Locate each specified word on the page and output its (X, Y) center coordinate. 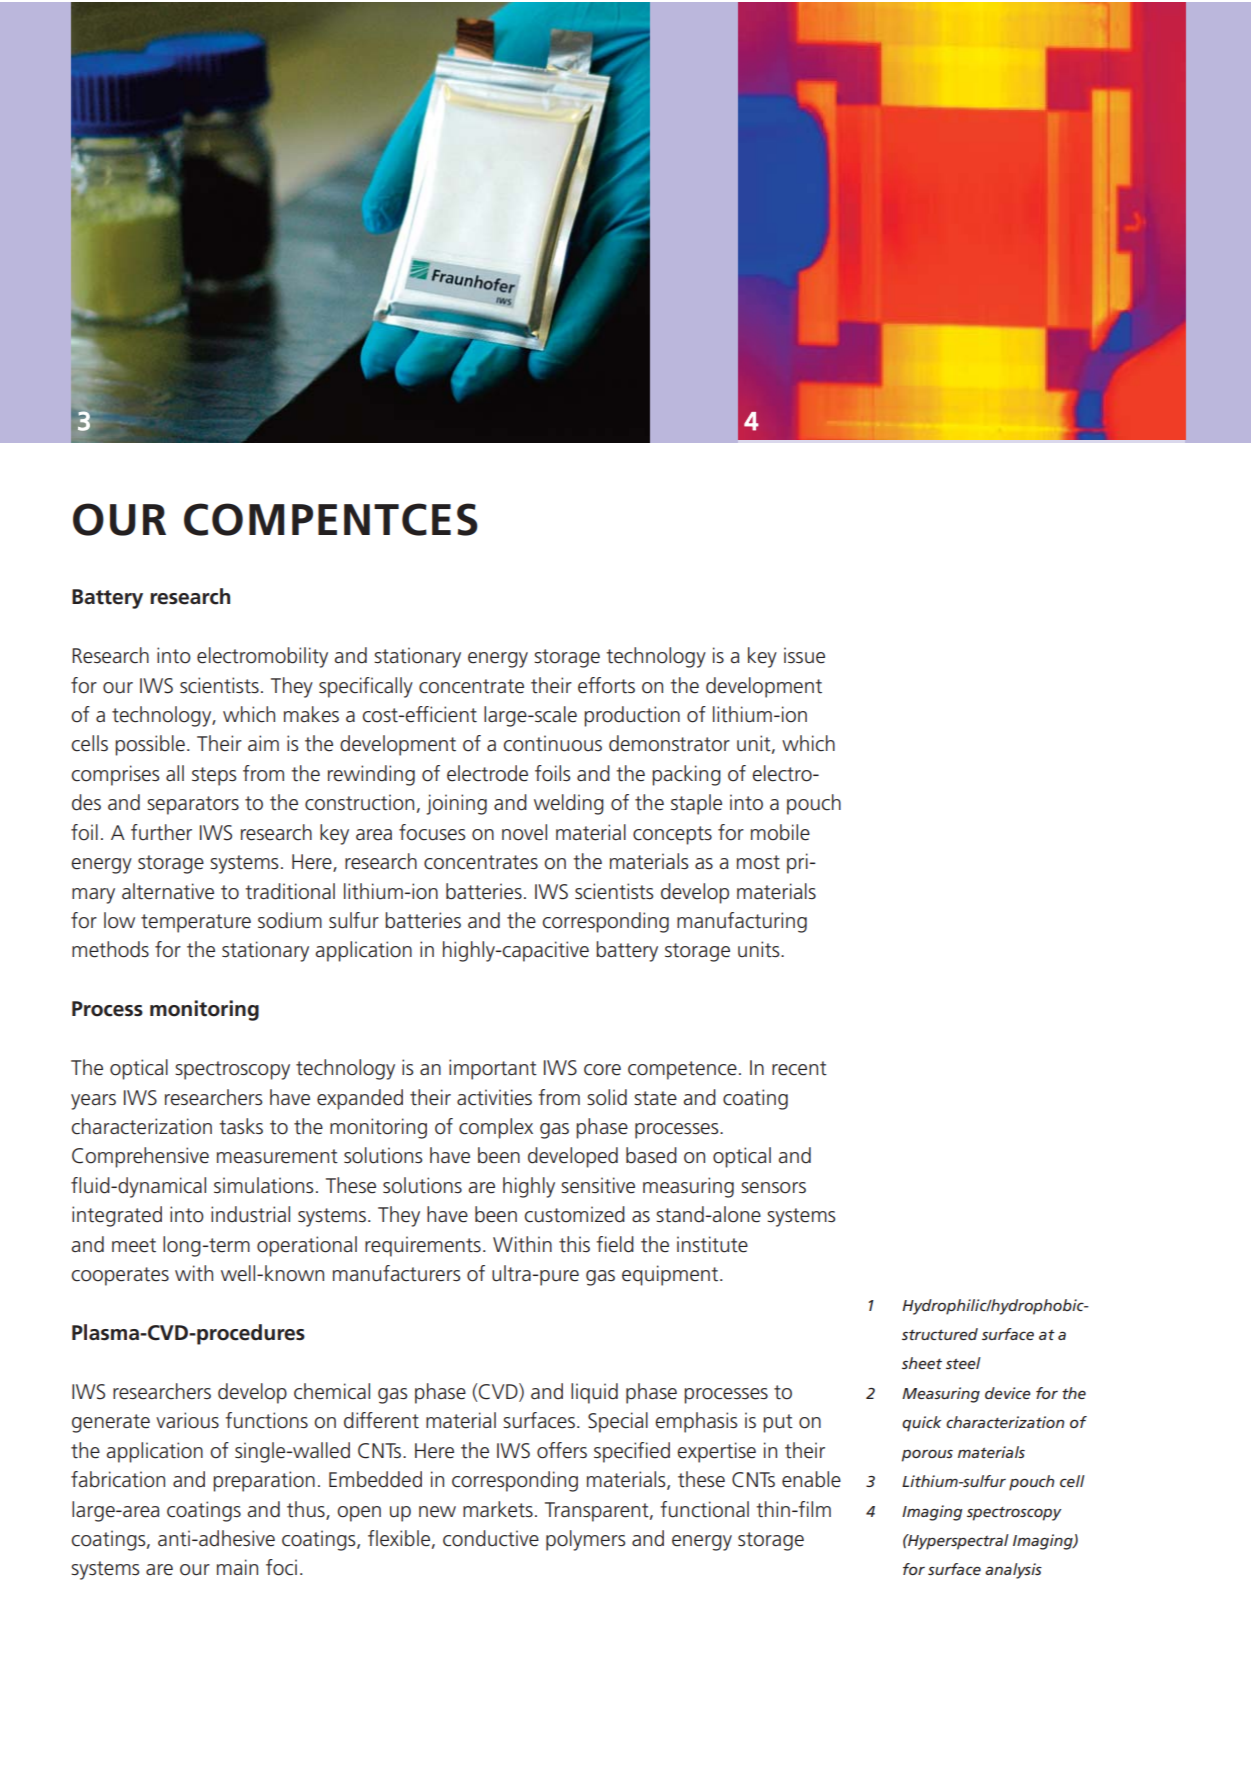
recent (799, 1068)
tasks (241, 1126)
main (237, 1567)
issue (804, 655)
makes (311, 714)
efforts (606, 685)
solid (607, 1097)
